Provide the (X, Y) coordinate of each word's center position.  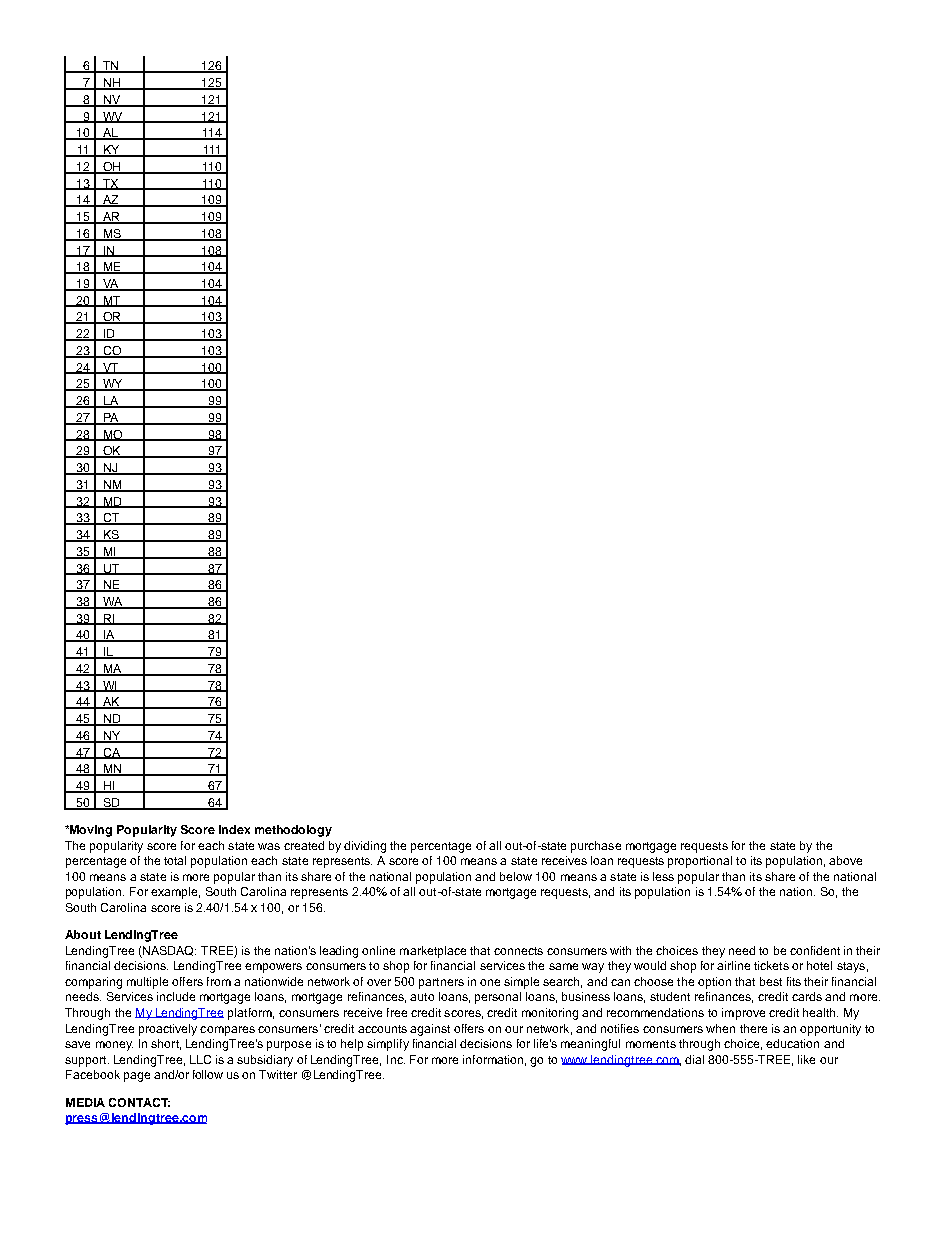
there (753, 1028)
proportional (700, 862)
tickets (771, 965)
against (430, 1030)
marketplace (433, 952)
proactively (168, 1030)
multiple (147, 983)
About (83, 934)
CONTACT (139, 1102)
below (516, 876)
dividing (365, 847)
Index (234, 829)
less (663, 876)
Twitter (278, 1074)
